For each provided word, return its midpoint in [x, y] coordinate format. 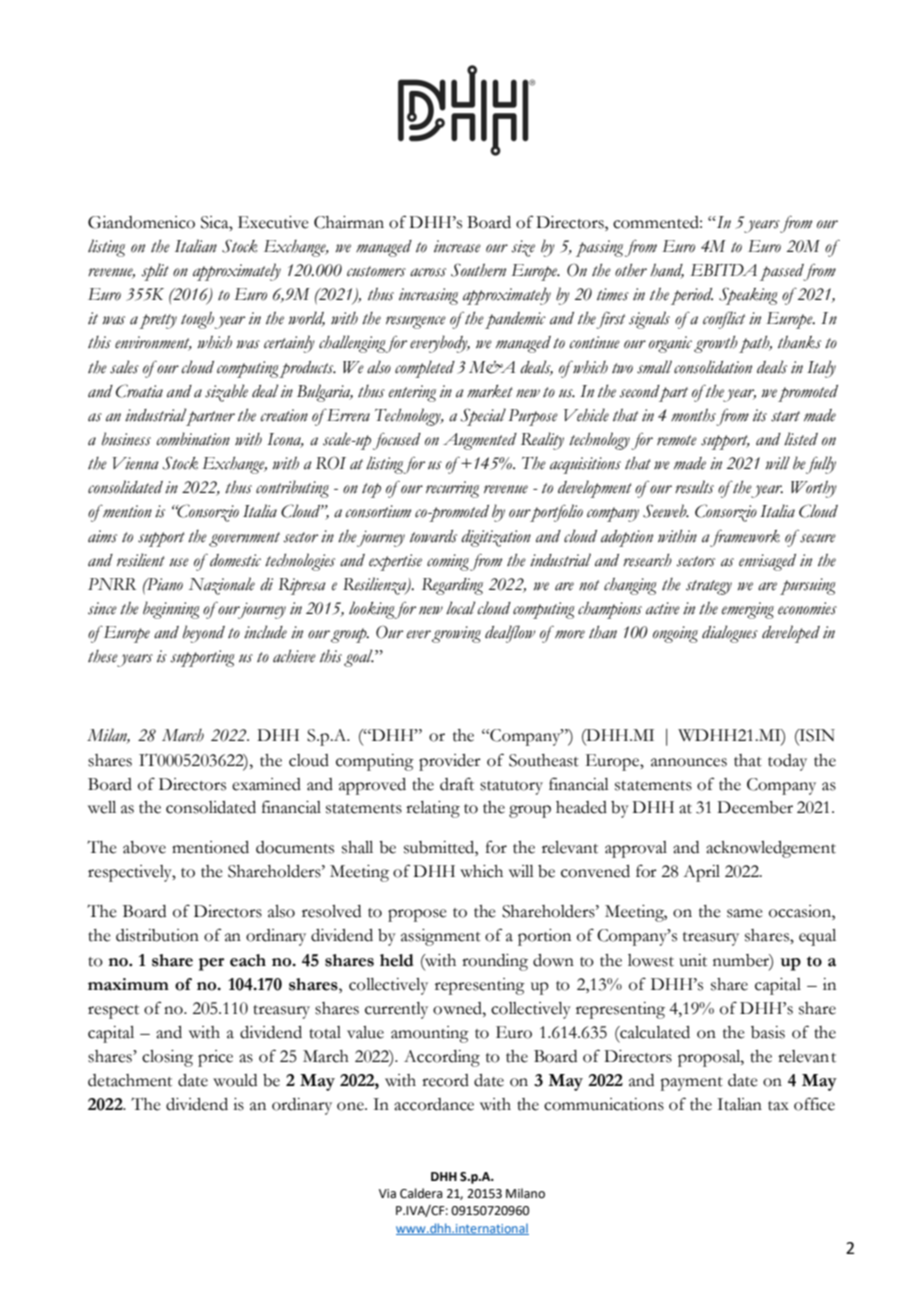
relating [433, 809]
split [155, 272]
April [701, 873]
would [235, 1080]
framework [744, 538]
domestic [235, 560]
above [144, 847]
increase [457, 246]
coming [448, 562]
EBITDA [723, 270]
